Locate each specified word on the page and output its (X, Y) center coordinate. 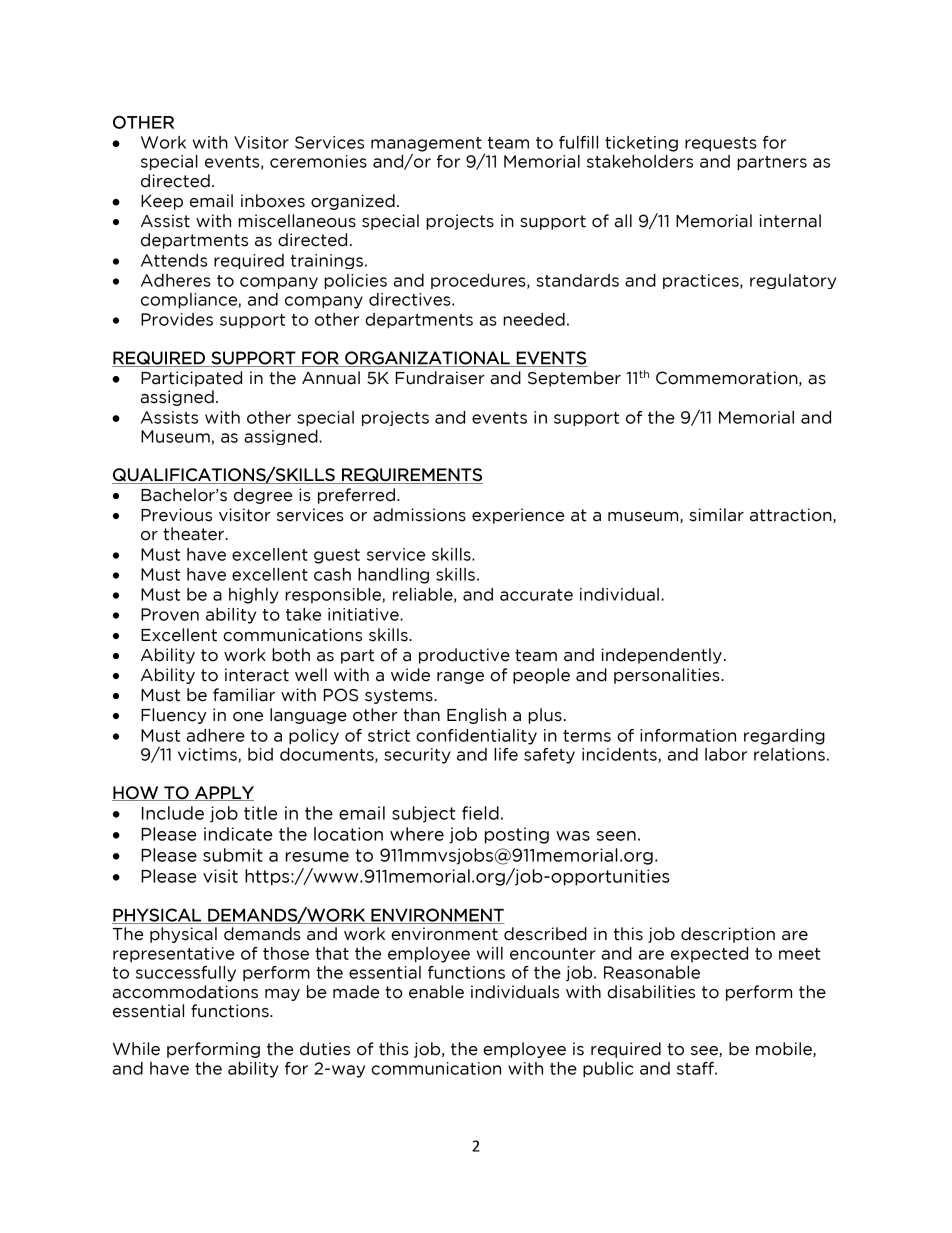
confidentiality (476, 737)
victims (208, 755)
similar (716, 515)
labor (726, 754)
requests (721, 144)
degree (263, 496)
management (426, 145)
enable (436, 992)
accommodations (185, 992)
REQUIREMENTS (411, 476)
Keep (162, 202)
